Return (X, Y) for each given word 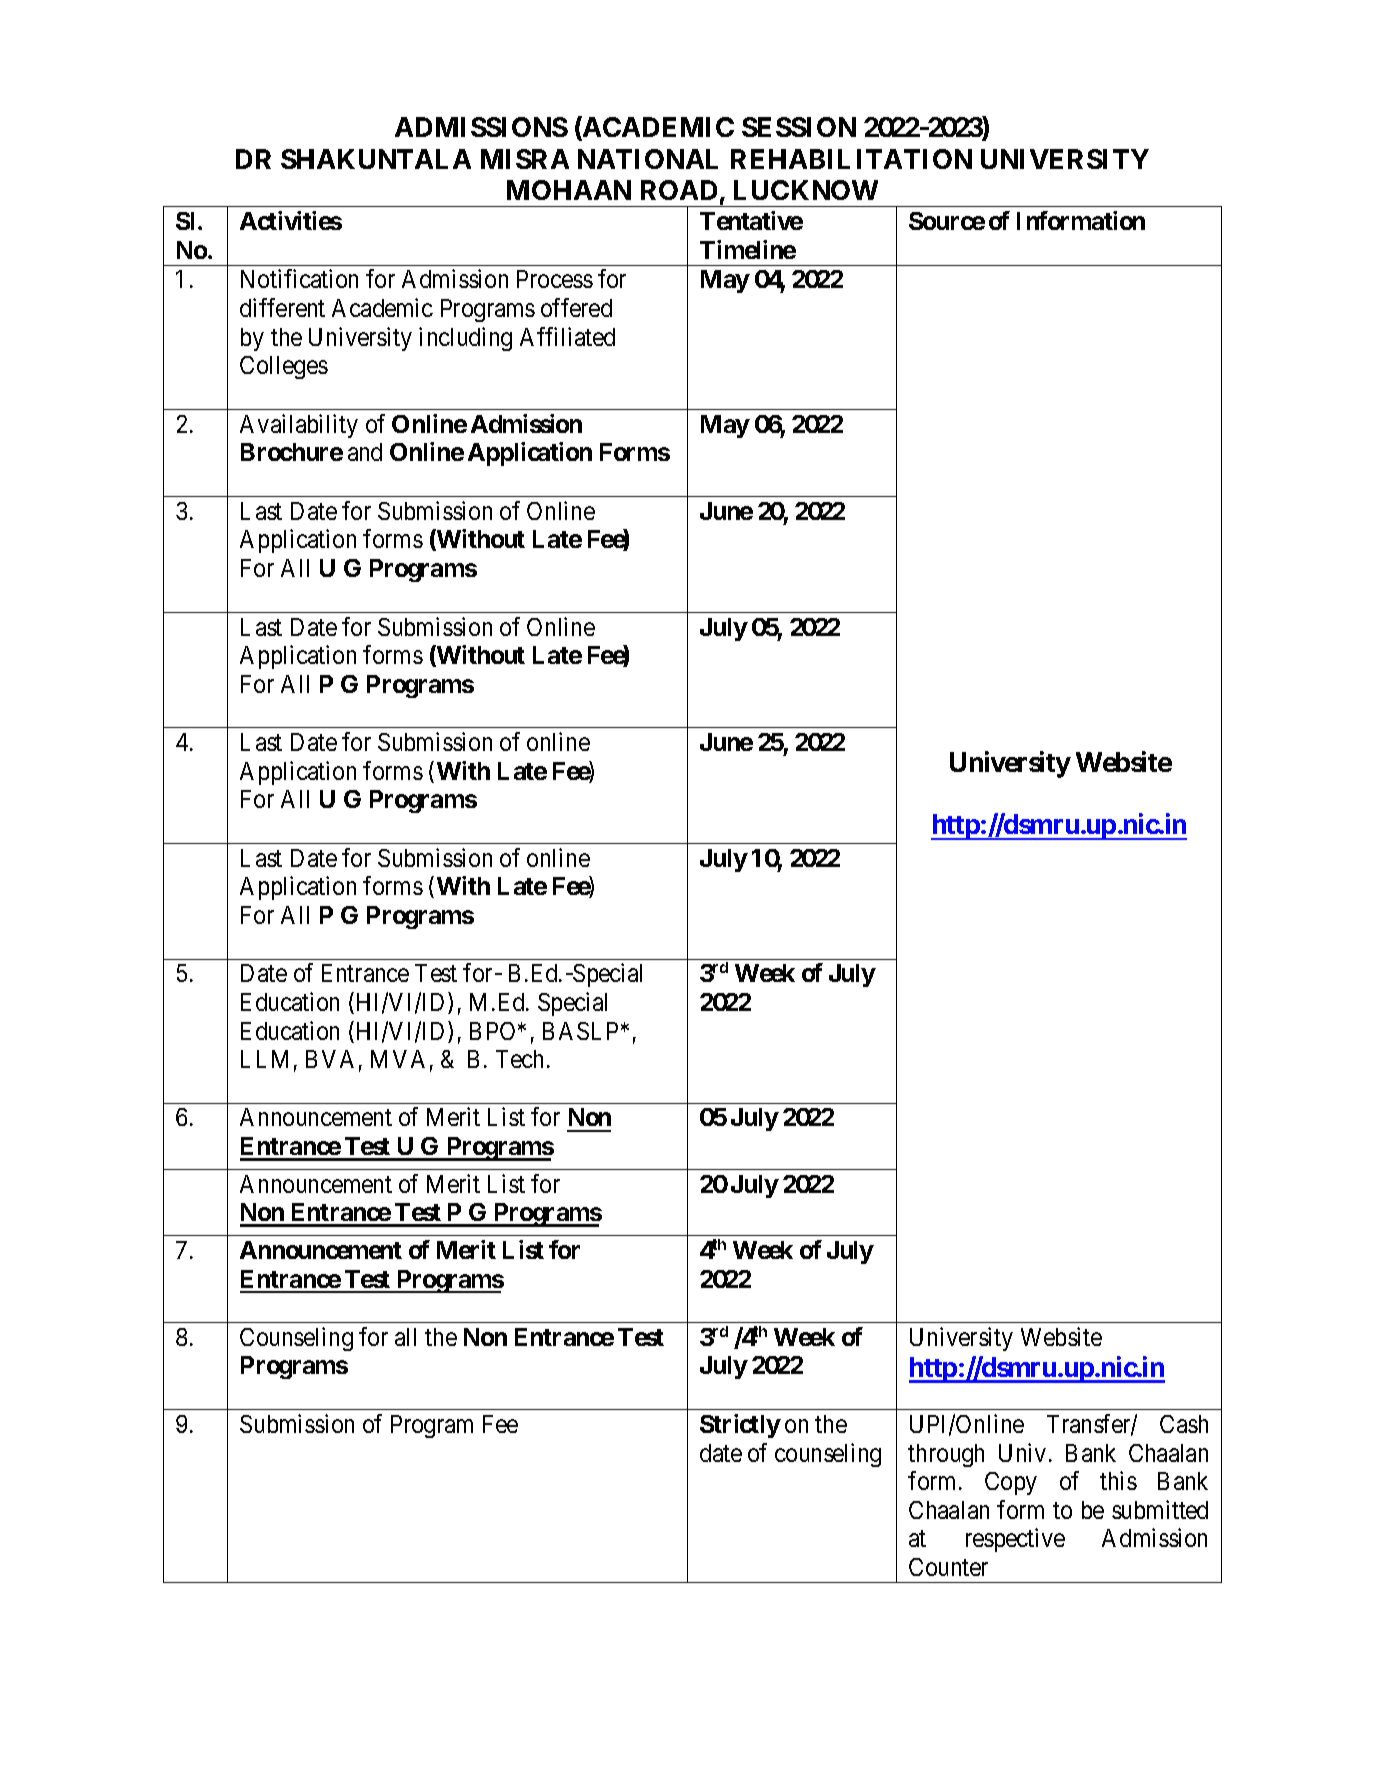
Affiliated (567, 336)
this (1118, 1480)
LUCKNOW (806, 190)
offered (576, 307)
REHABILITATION (851, 159)
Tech (519, 1059)
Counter (948, 1567)
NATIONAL (648, 159)
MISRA (525, 159)
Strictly (740, 1426)
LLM (264, 1059)
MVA (398, 1059)
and (365, 452)
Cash (1184, 1424)
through (946, 1455)
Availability (299, 426)
